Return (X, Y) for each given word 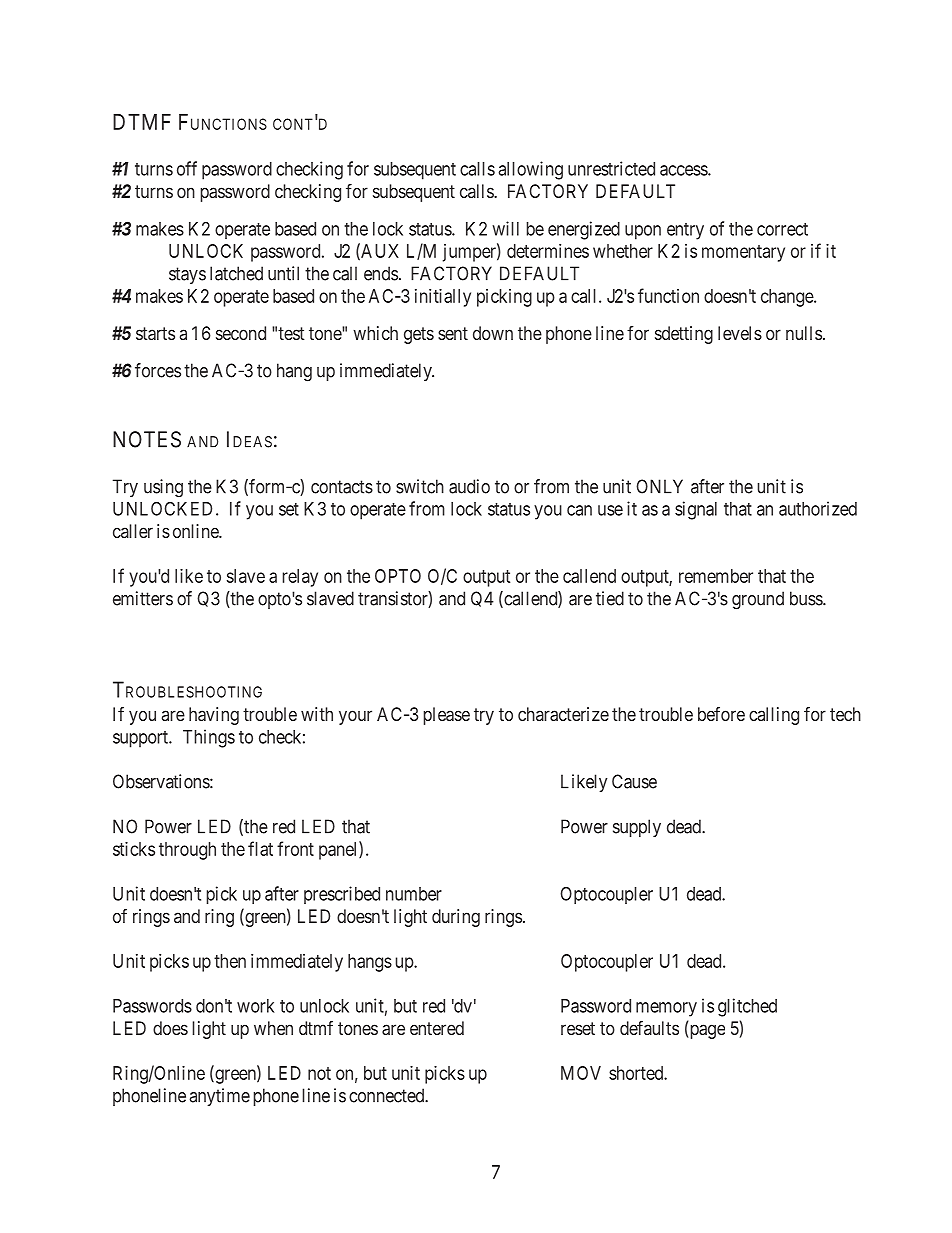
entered (437, 1028)
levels (740, 333)
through (187, 851)
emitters (143, 598)
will (505, 228)
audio (469, 486)
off (187, 168)
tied (610, 598)
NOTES (147, 439)
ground (758, 600)
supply (637, 828)
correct (782, 229)
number (414, 894)
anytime (220, 1097)
